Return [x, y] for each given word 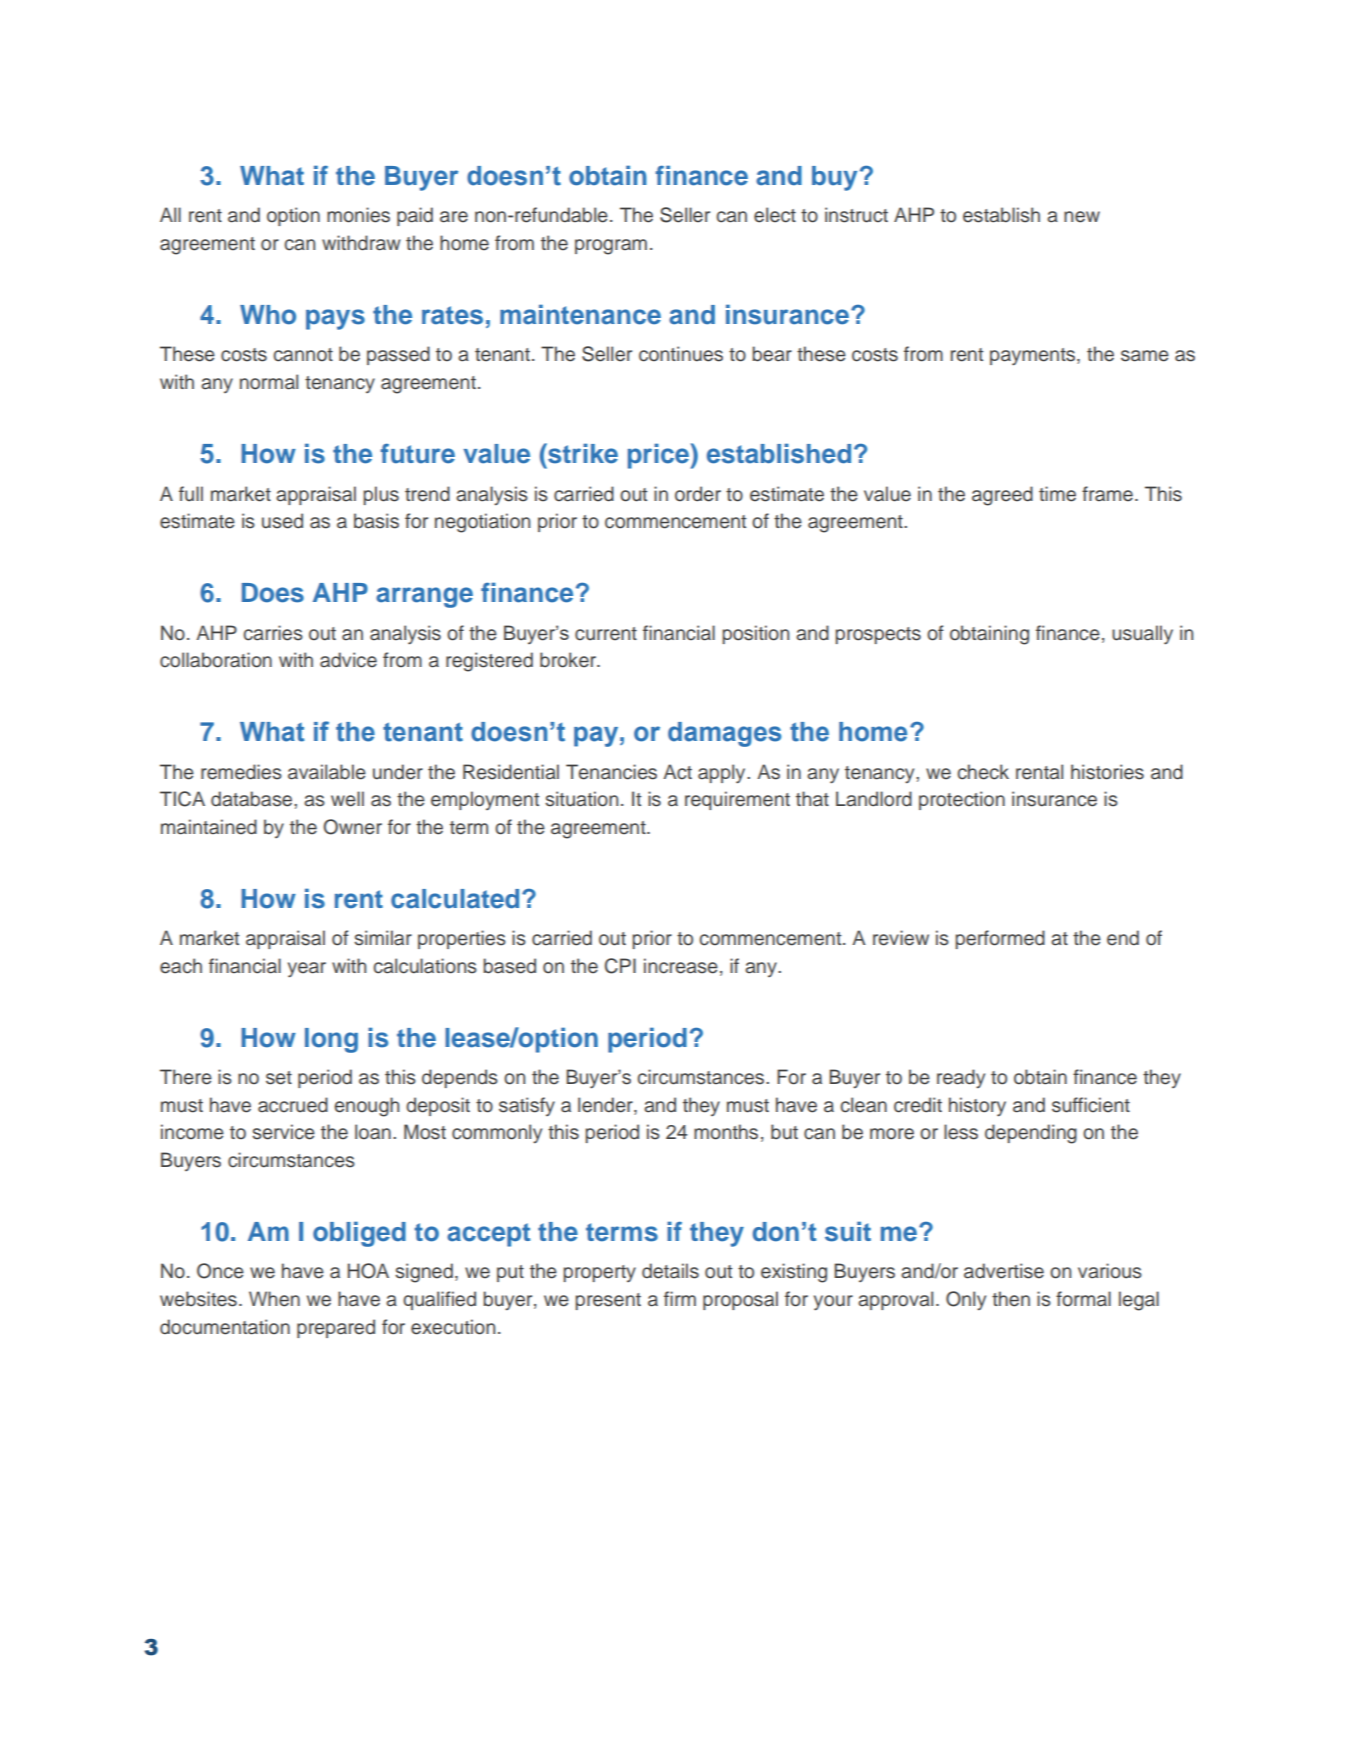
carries [273, 633]
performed [1000, 939]
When [274, 1299]
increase [681, 966]
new [1082, 217]
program [611, 247]
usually [1142, 635]
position [755, 634]
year [307, 970]
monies [358, 215]
